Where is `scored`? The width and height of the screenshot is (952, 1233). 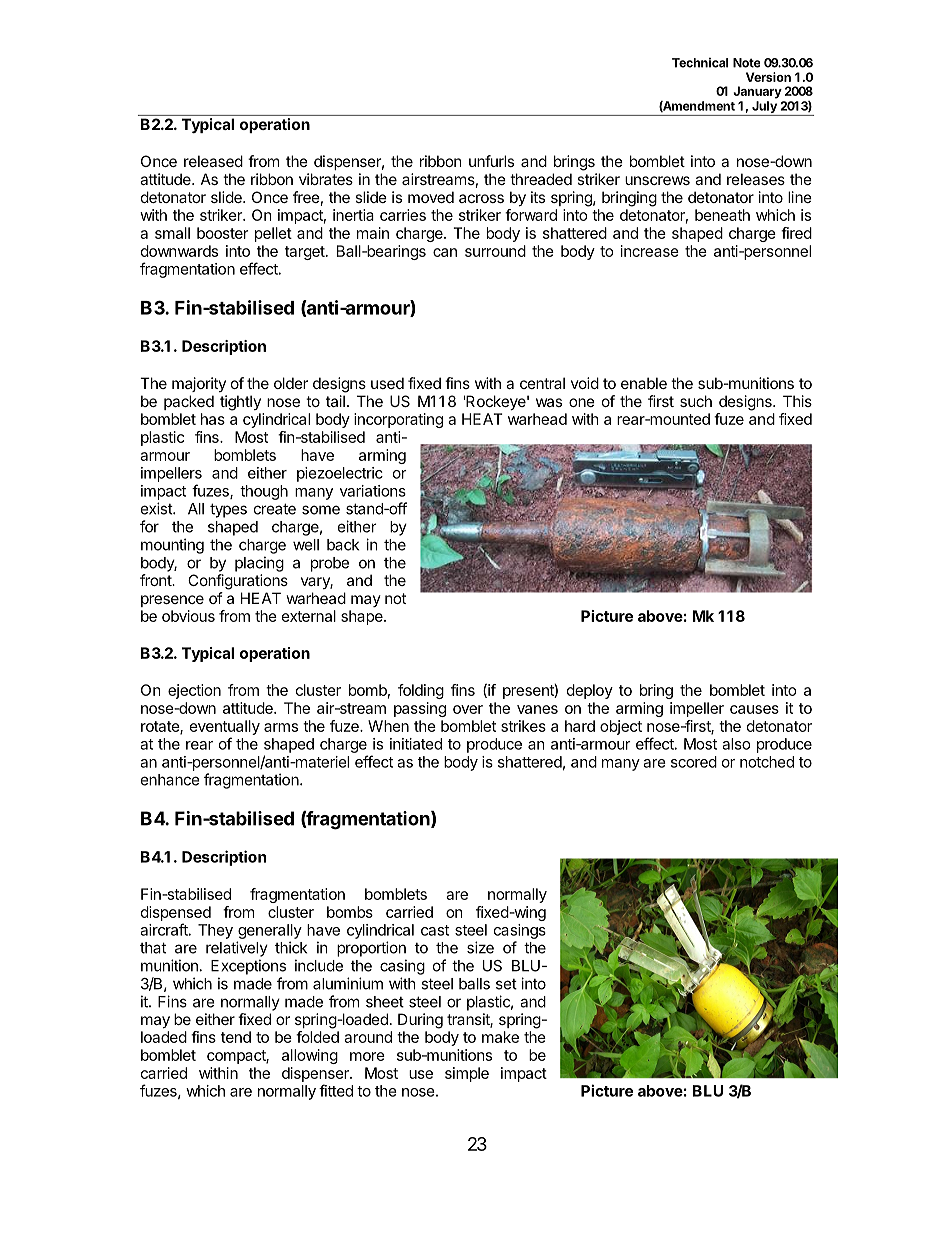
scored is located at coordinates (694, 762).
